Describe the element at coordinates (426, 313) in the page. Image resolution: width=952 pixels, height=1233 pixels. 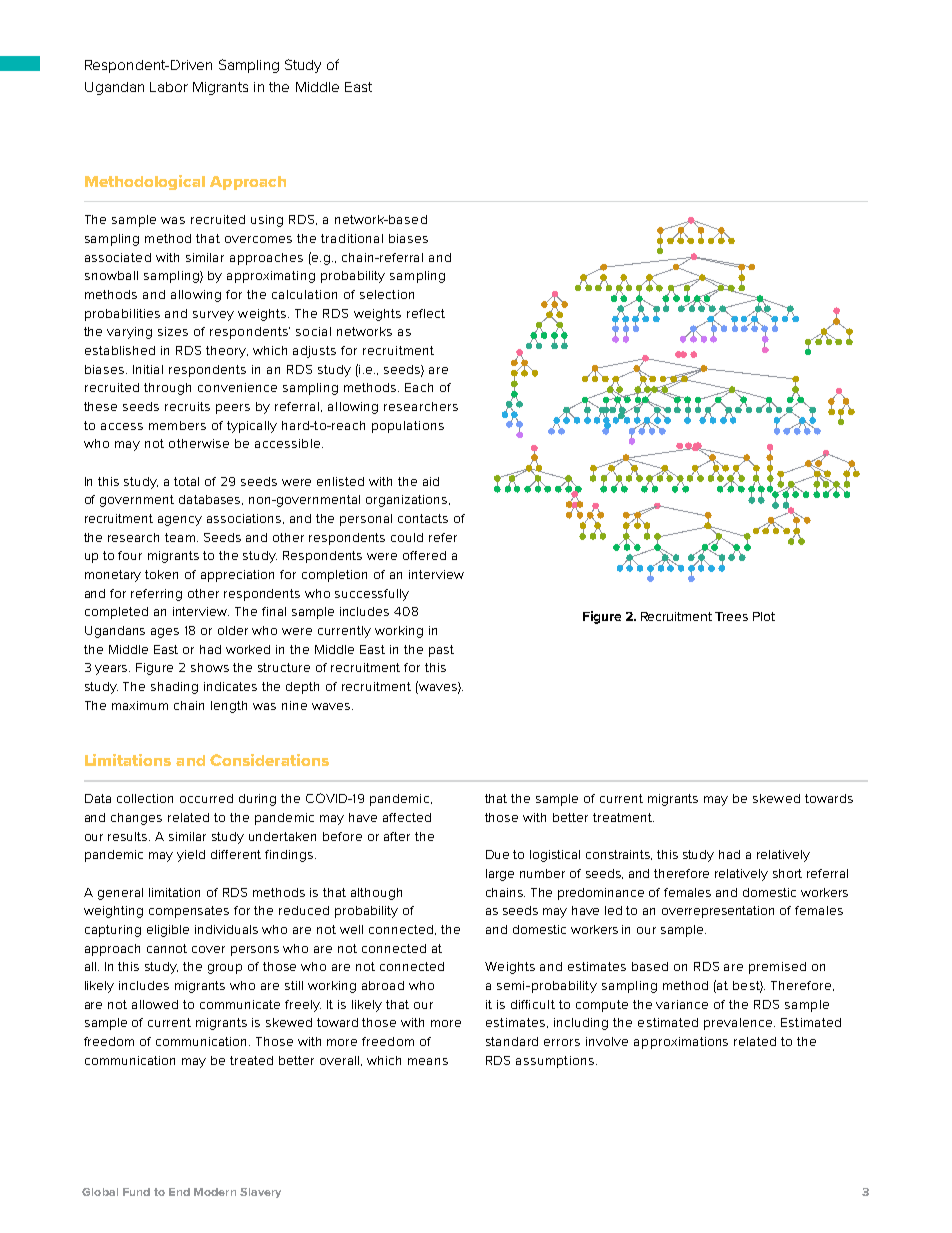
I see `reflect` at that location.
